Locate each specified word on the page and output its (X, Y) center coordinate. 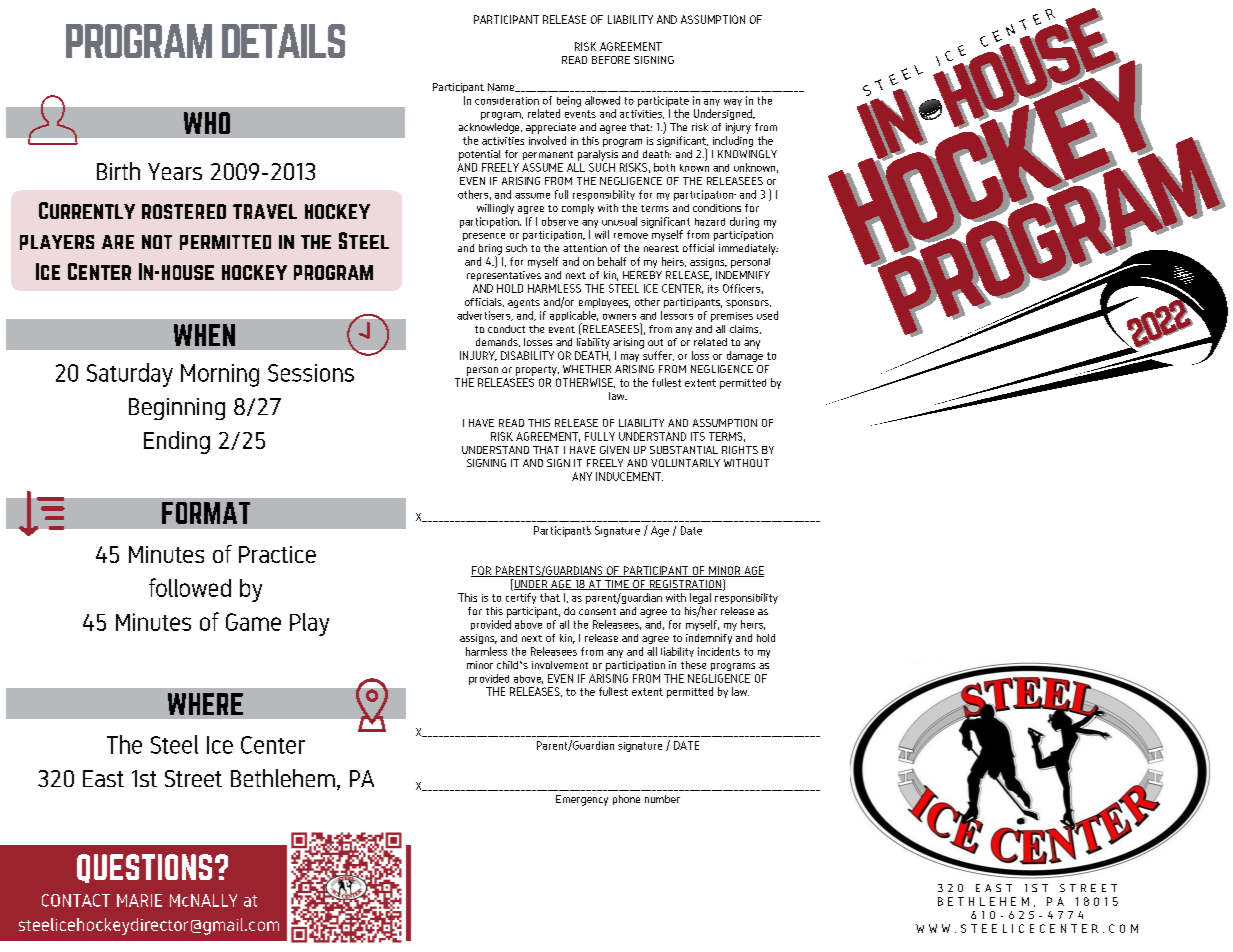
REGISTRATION (685, 585)
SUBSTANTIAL (684, 450)
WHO (207, 123)
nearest (661, 248)
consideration (507, 101)
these (693, 665)
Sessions (311, 373)
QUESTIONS (144, 868)
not (157, 242)
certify (521, 598)
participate (663, 101)
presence (484, 237)
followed (190, 587)
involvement (560, 665)
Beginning (177, 409)
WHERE (205, 704)
